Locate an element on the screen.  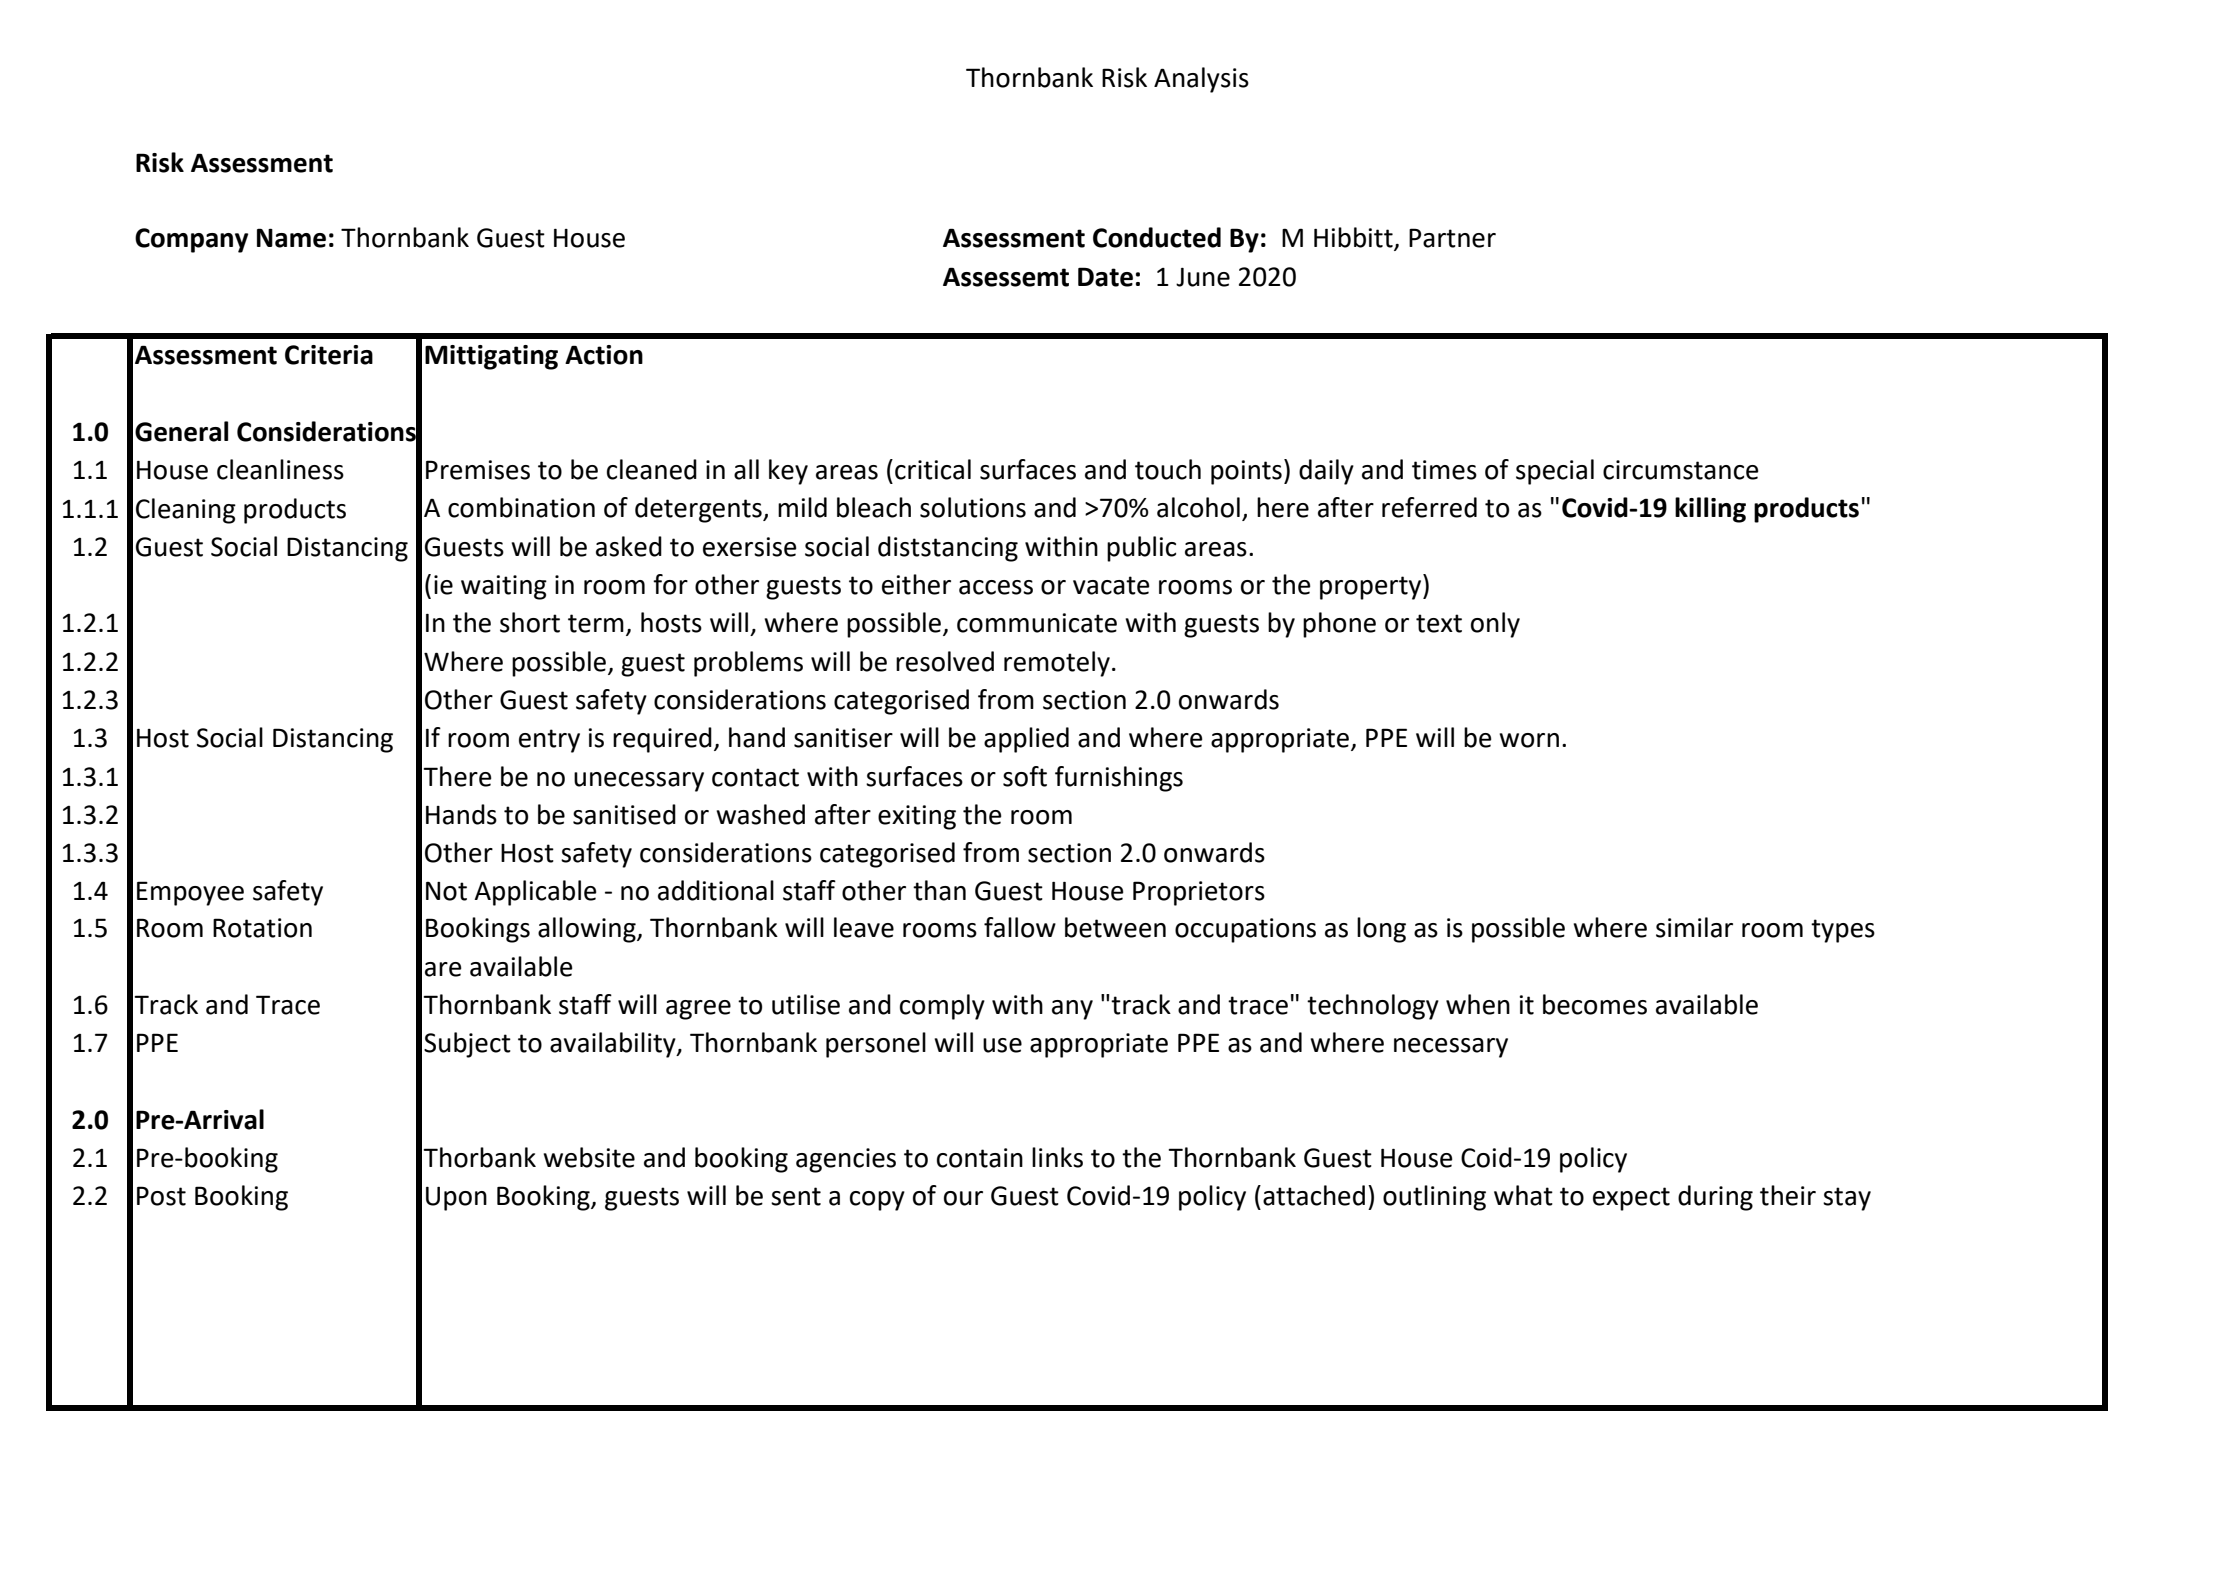
contain is located at coordinates (980, 1158).
